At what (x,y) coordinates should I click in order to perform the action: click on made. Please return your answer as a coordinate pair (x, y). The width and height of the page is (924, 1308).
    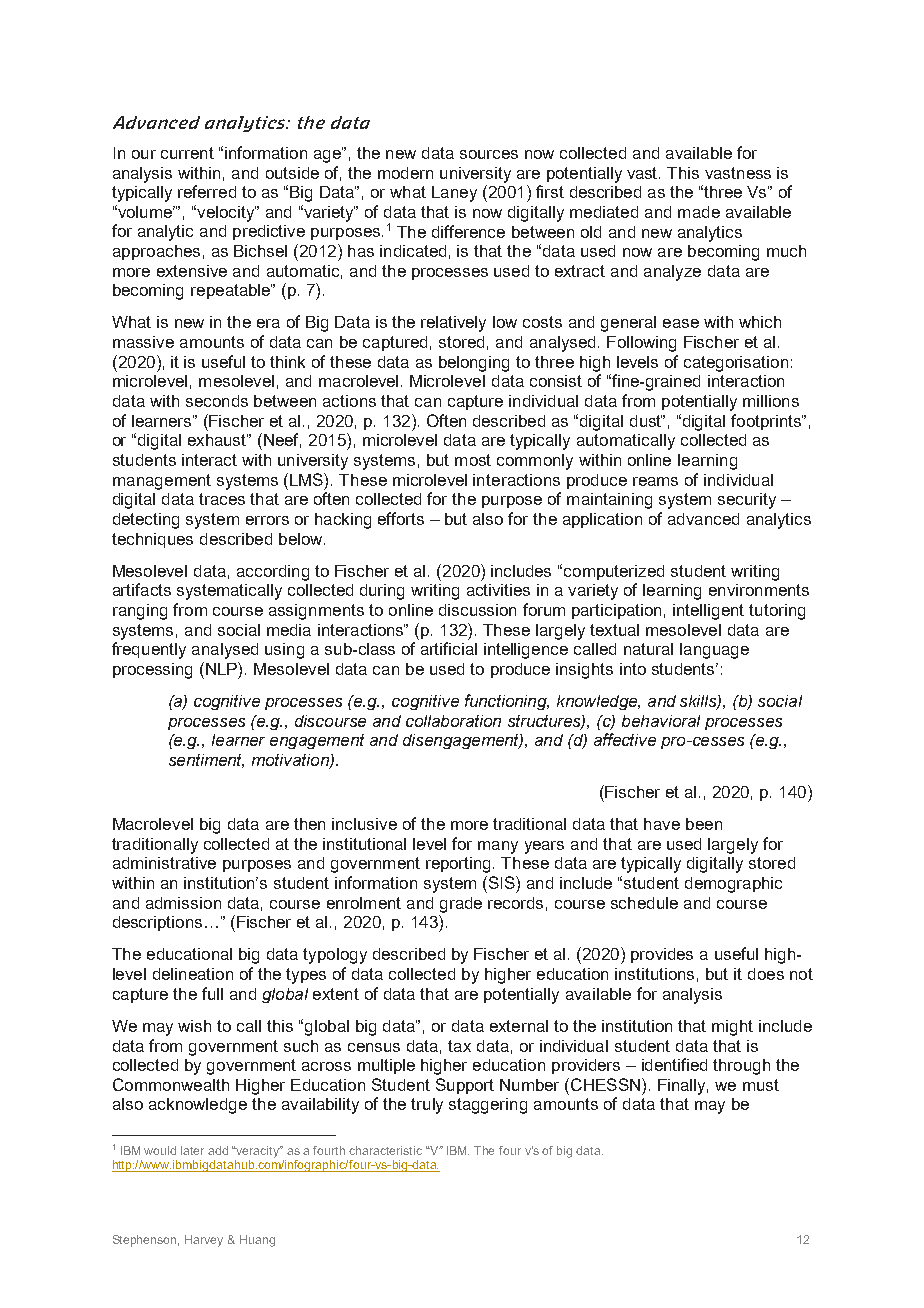
    Looking at the image, I should click on (699, 212).
